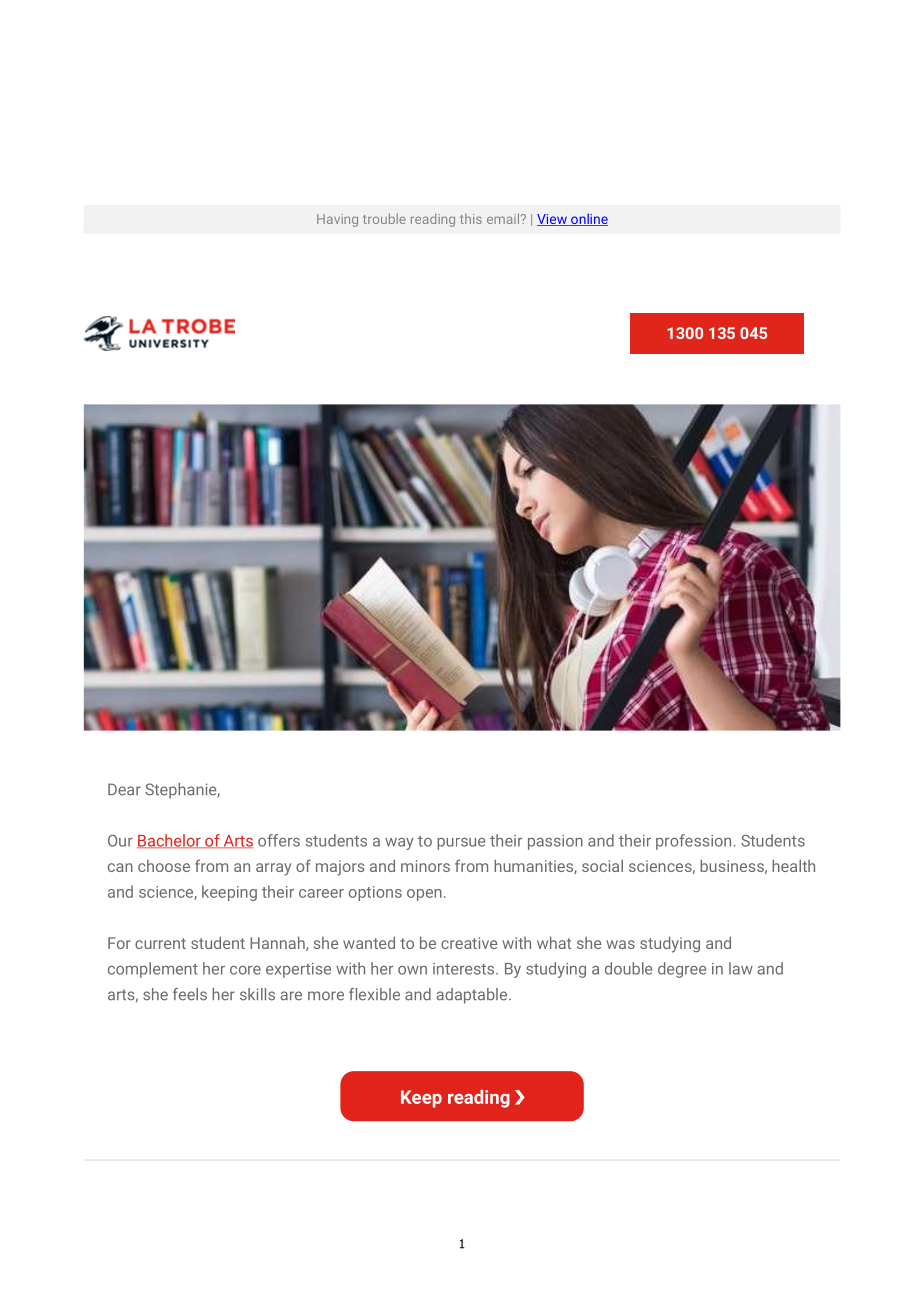 This page has width=924, height=1308. Describe the element at coordinates (190, 994) in the page. I see `feels` at that location.
